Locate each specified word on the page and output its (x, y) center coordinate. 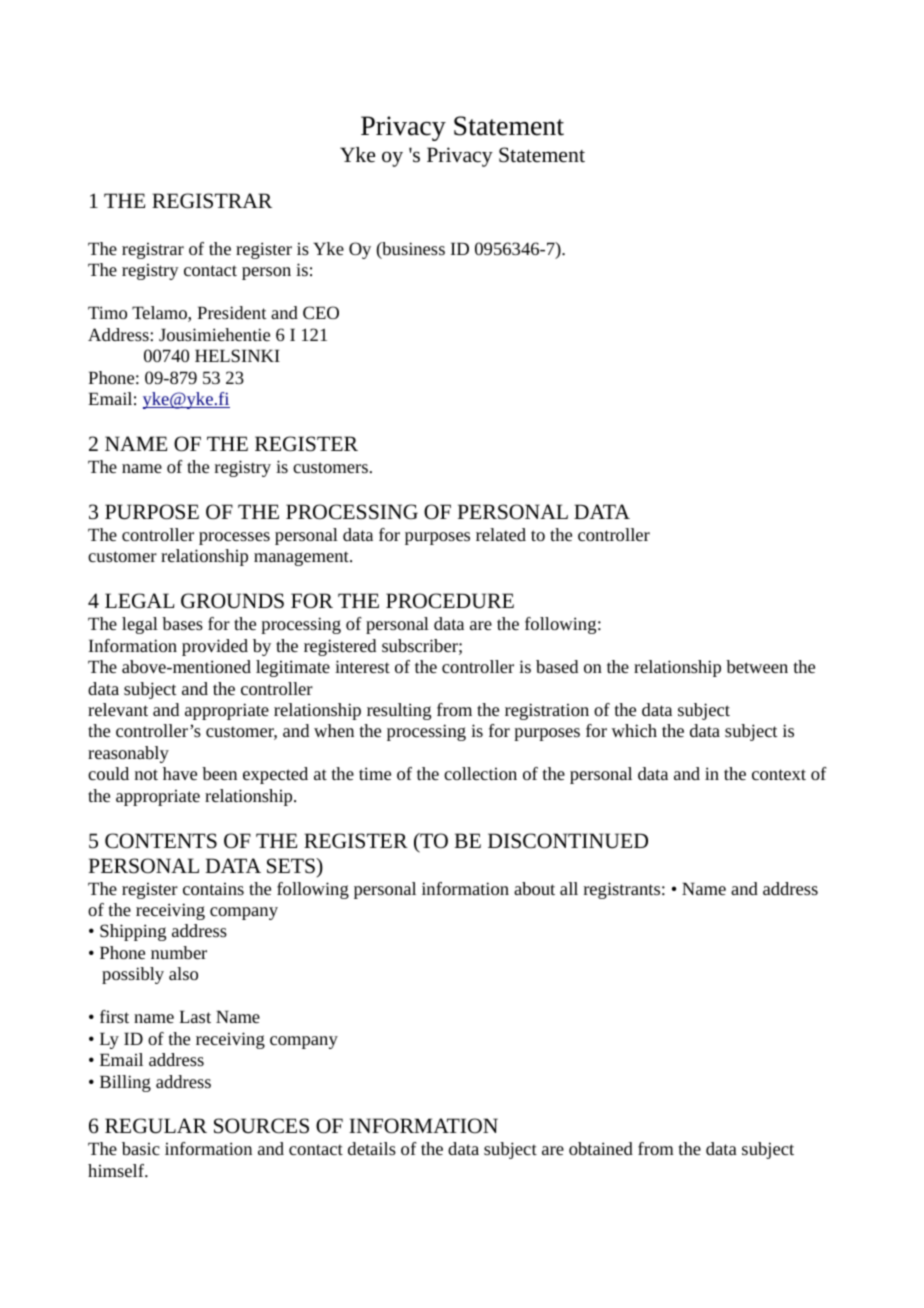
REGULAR (156, 1126)
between (757, 666)
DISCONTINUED (568, 841)
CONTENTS (161, 841)
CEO (321, 312)
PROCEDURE (450, 601)
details (372, 1148)
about (534, 888)
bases (182, 623)
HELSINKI (237, 355)
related (501, 534)
